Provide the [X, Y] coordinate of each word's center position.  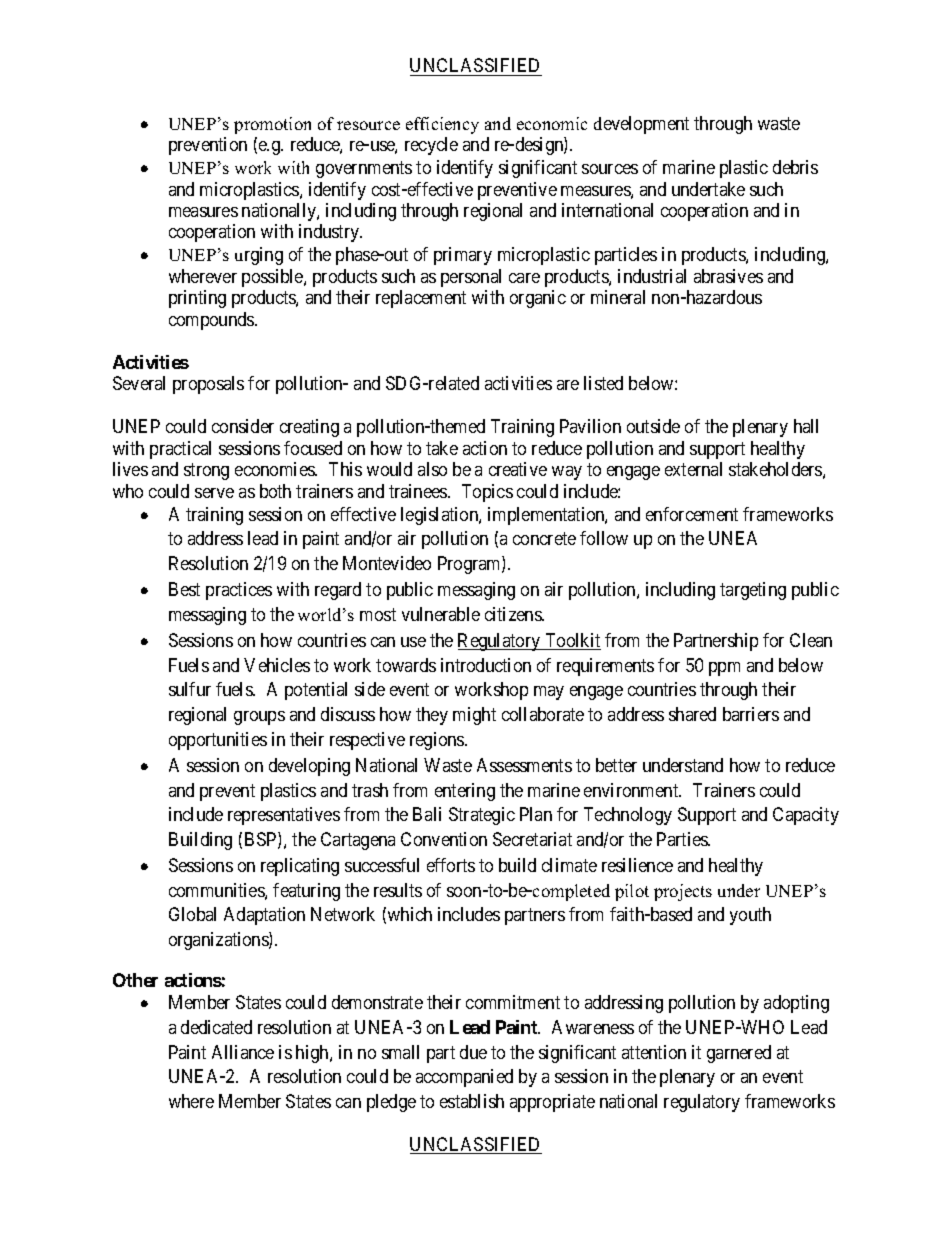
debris [795, 167]
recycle [431, 146]
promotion [272, 125]
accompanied [464, 1078]
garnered [739, 1054]
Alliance [243, 1052]
